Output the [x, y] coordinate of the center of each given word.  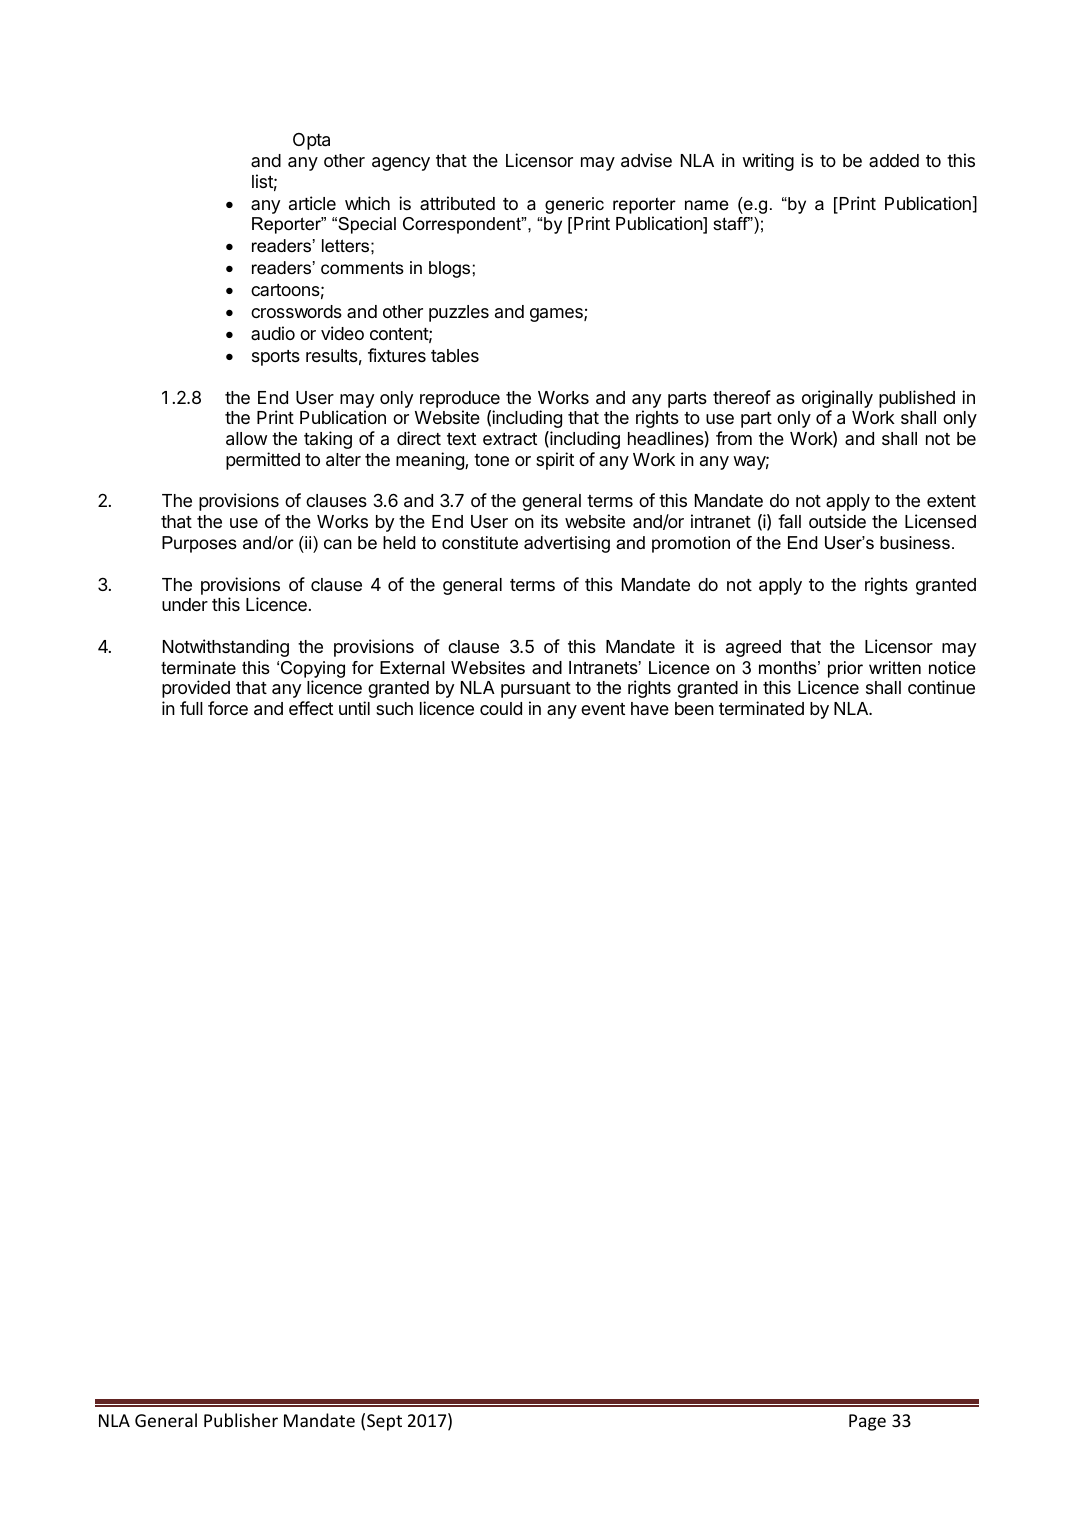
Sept [384, 1422]
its [549, 521]
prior [845, 669]
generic [574, 205]
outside [837, 521]
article [312, 203]
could [501, 708]
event [603, 709]
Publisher [241, 1420]
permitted [263, 461]
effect [311, 708]
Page [867, 1422]
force [228, 708]
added [894, 160]
